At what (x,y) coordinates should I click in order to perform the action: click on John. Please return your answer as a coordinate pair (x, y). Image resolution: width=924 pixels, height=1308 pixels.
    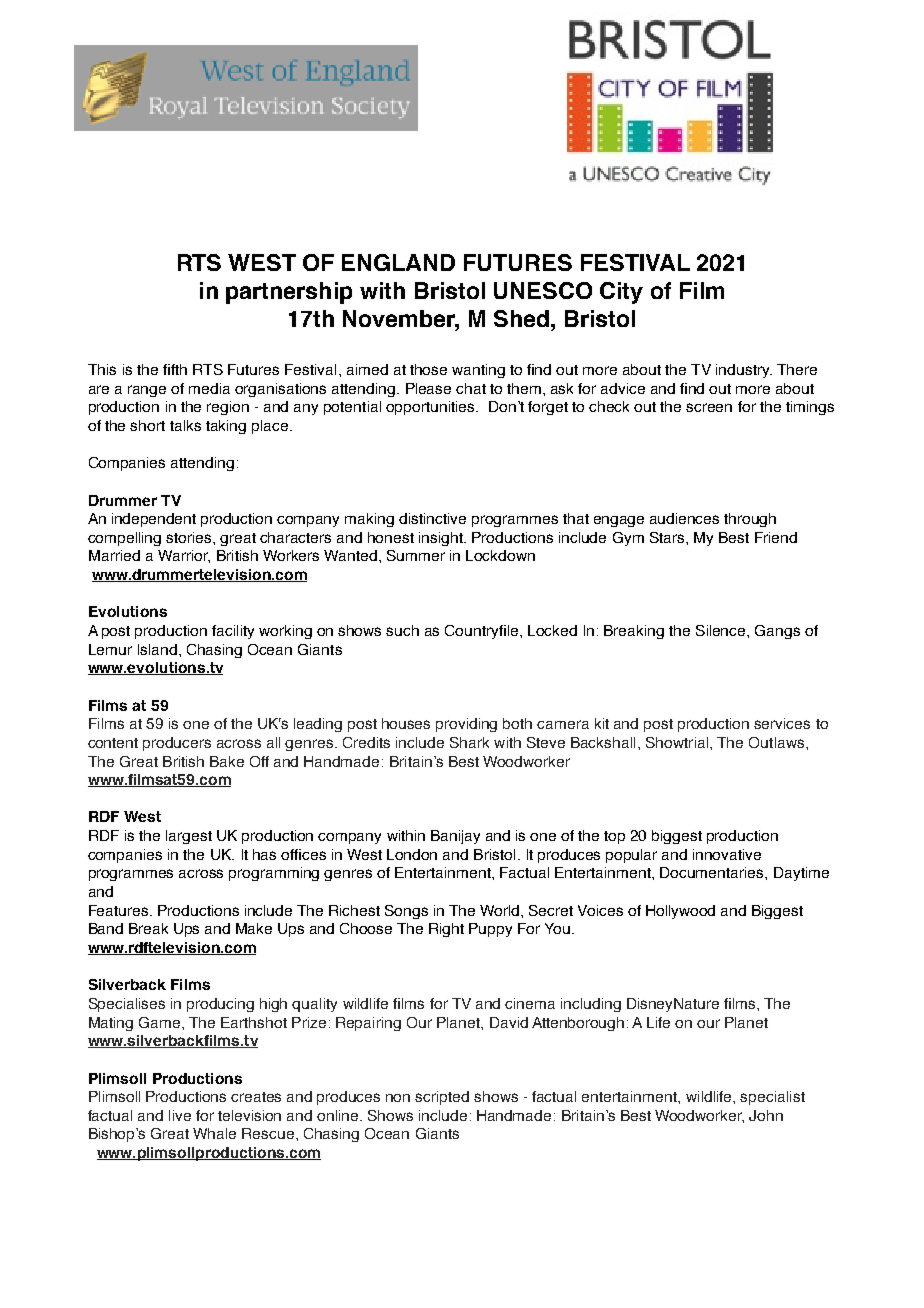
    Looking at the image, I should click on (766, 1115).
